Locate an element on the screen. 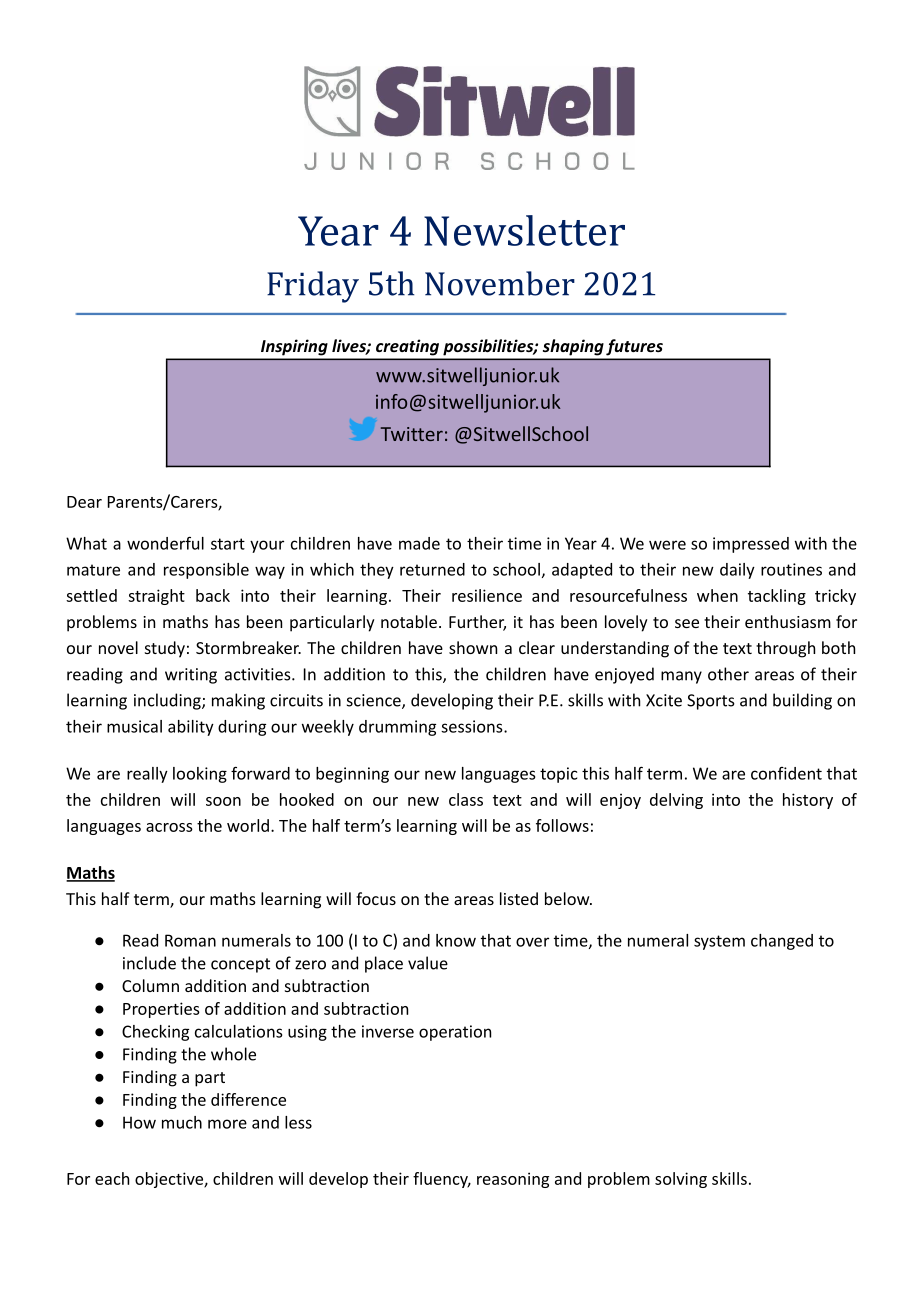  Dear is located at coordinates (84, 502).
